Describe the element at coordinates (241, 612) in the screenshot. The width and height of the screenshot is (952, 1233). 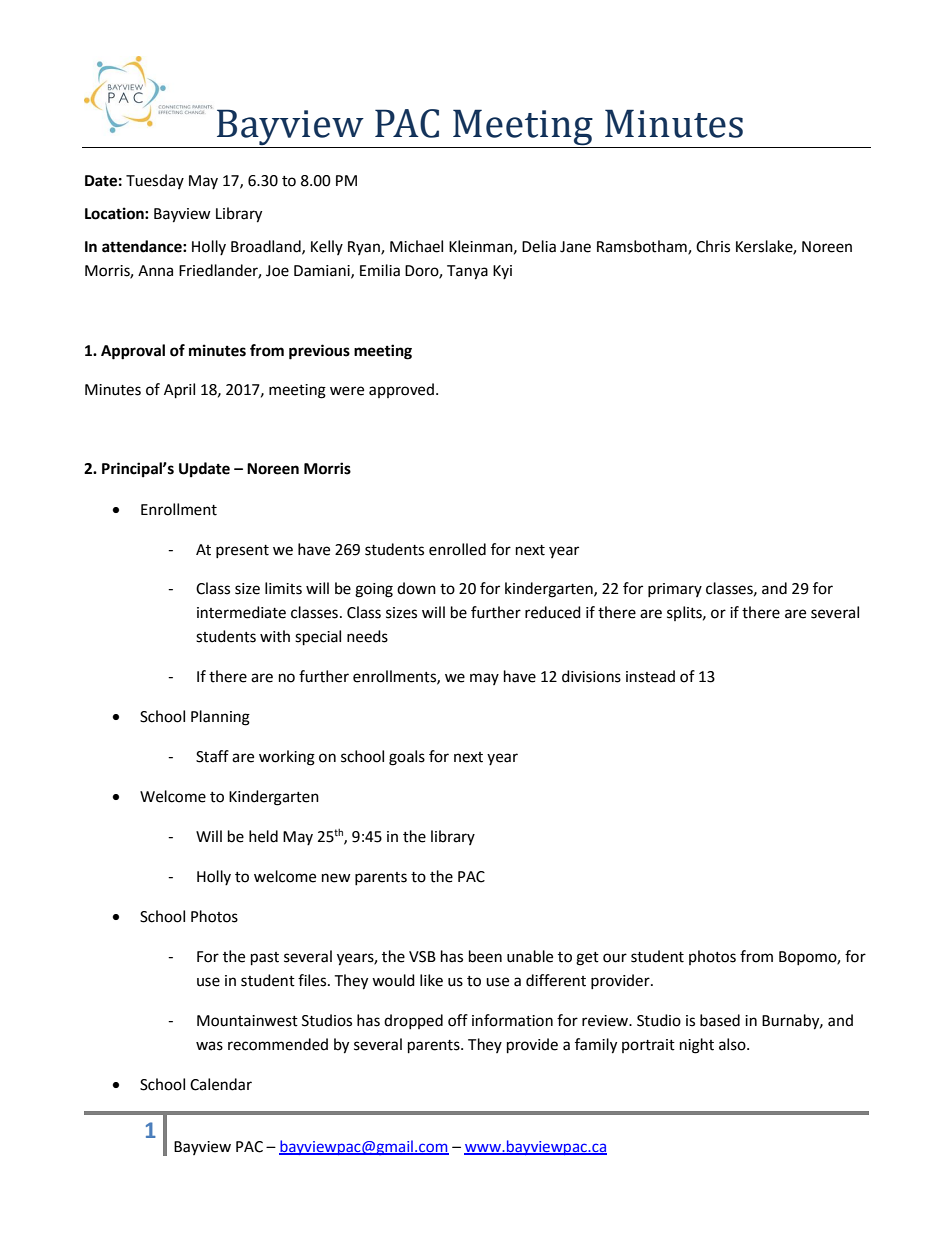
I see `intermediate` at that location.
